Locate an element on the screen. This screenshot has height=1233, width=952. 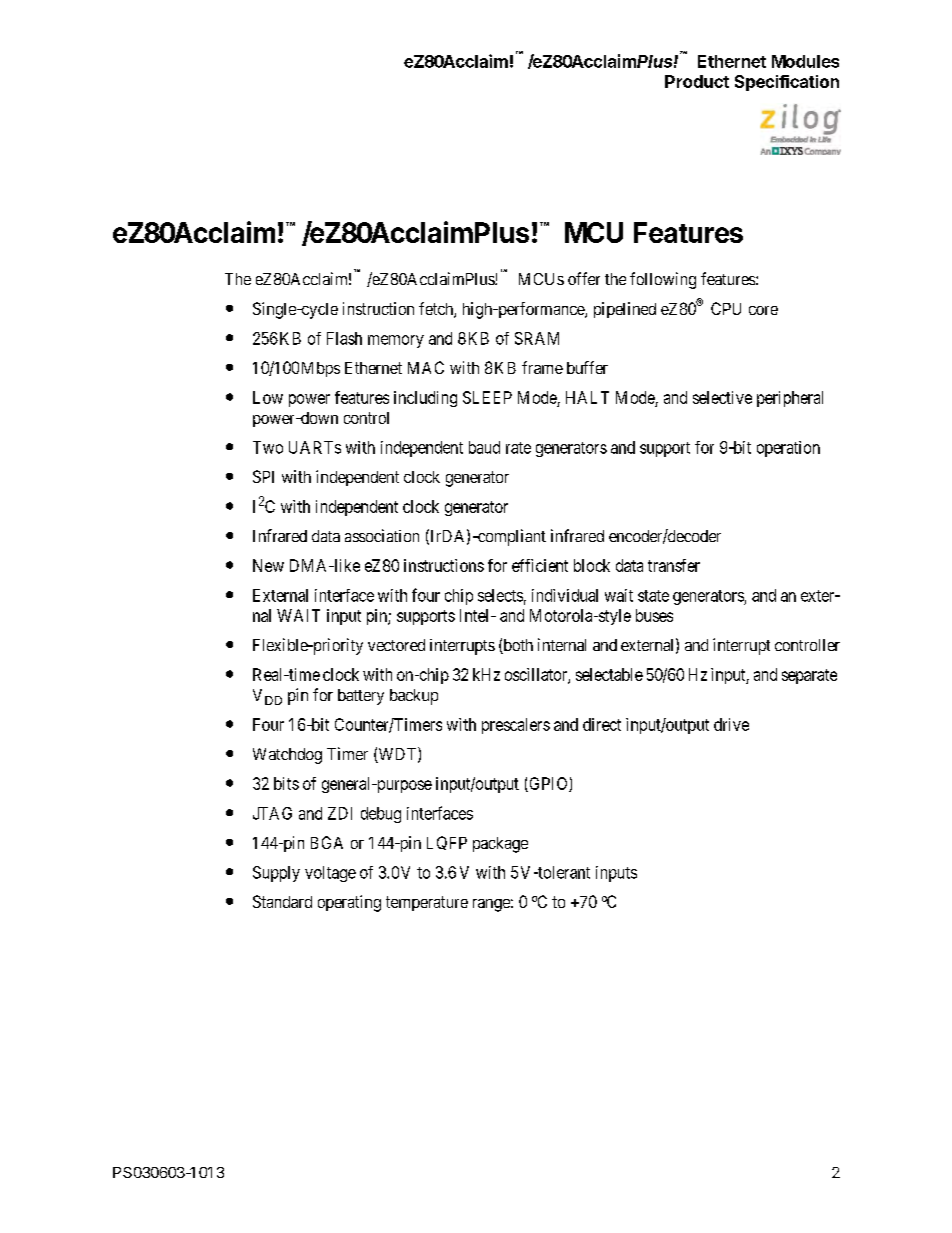
SPI is located at coordinates (263, 476).
